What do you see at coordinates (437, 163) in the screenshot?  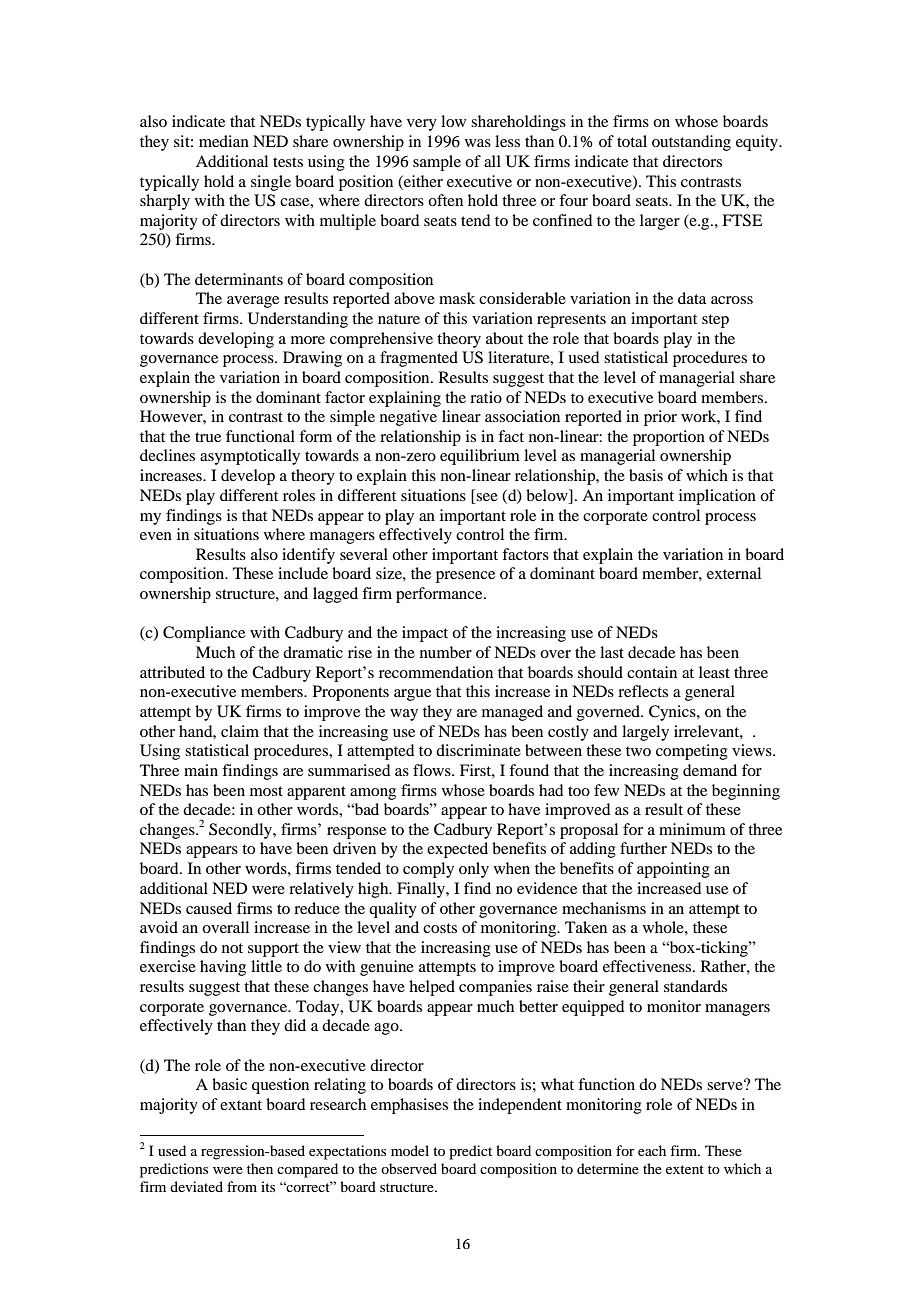 I see `sample` at bounding box center [437, 163].
